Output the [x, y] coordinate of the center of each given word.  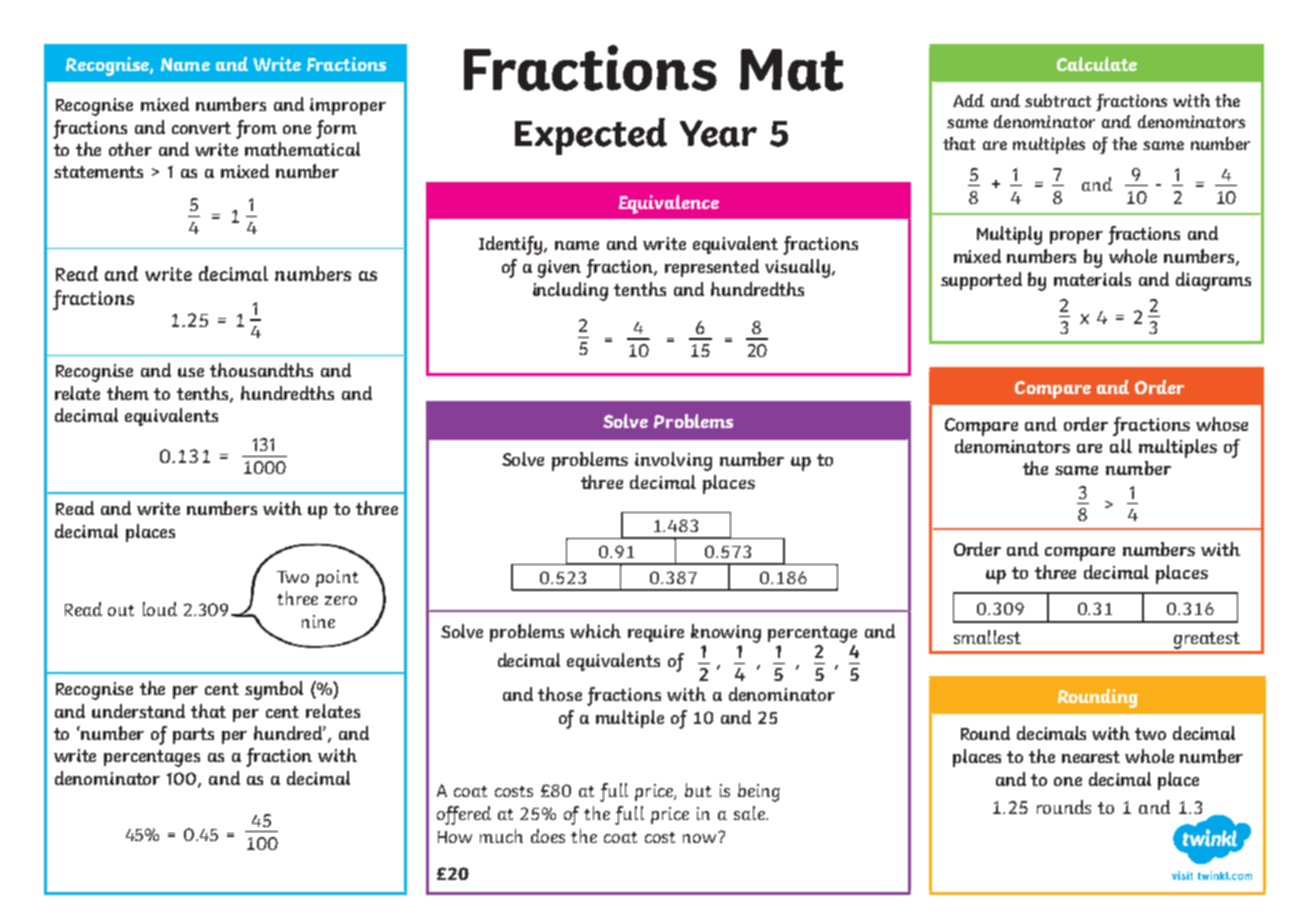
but [698, 790]
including [570, 291]
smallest [987, 637]
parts [193, 736]
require [656, 633]
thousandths [261, 370]
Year [718, 133]
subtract [1058, 100]
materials [1092, 279]
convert [201, 128]
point [337, 578]
